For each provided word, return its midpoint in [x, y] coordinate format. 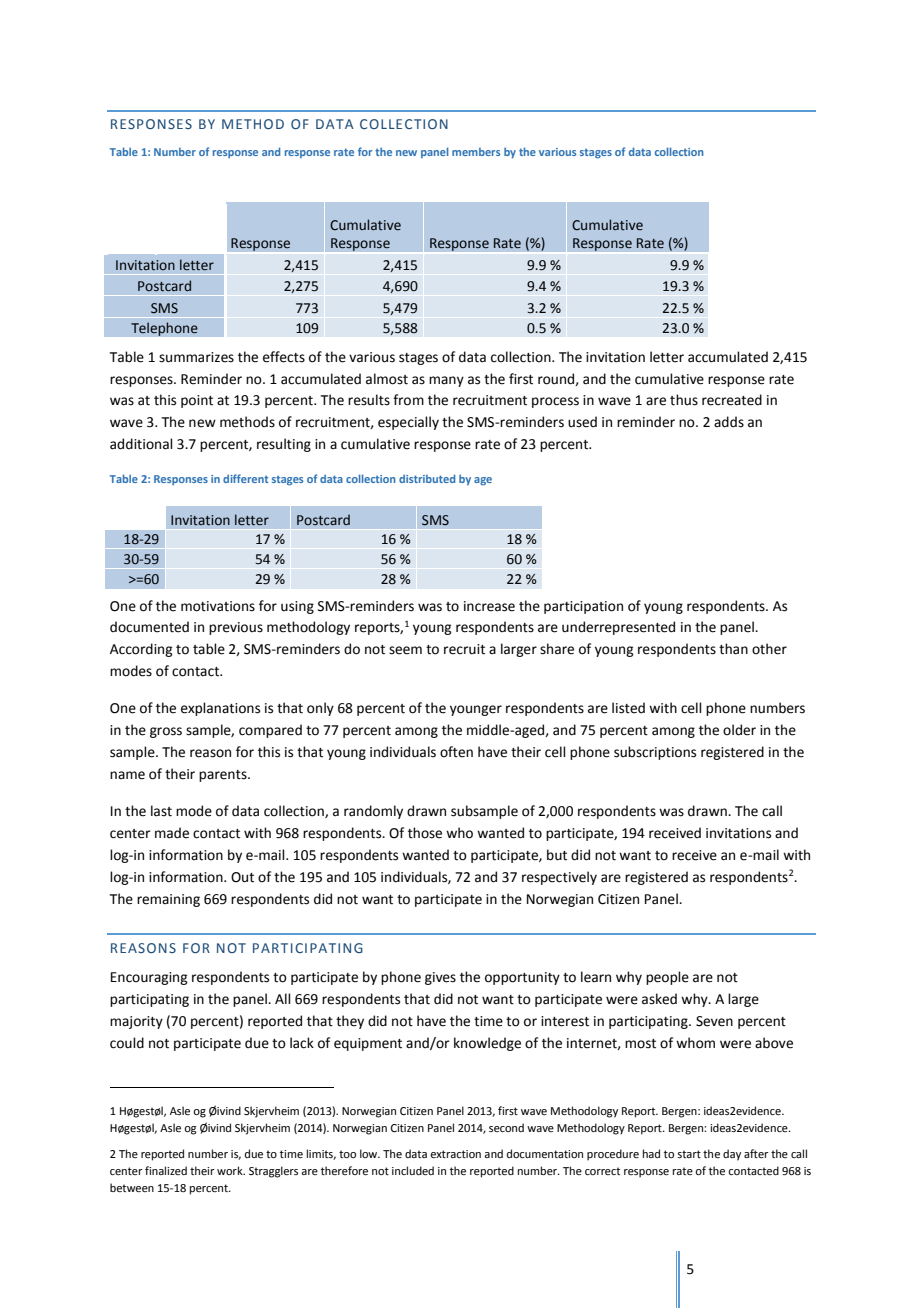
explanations [220, 709]
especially [408, 423]
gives [440, 978]
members [476, 152]
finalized [166, 1170]
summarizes [196, 357]
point [197, 401]
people [667, 978]
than [733, 649]
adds [729, 422]
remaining [168, 900]
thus [684, 400]
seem [405, 650]
